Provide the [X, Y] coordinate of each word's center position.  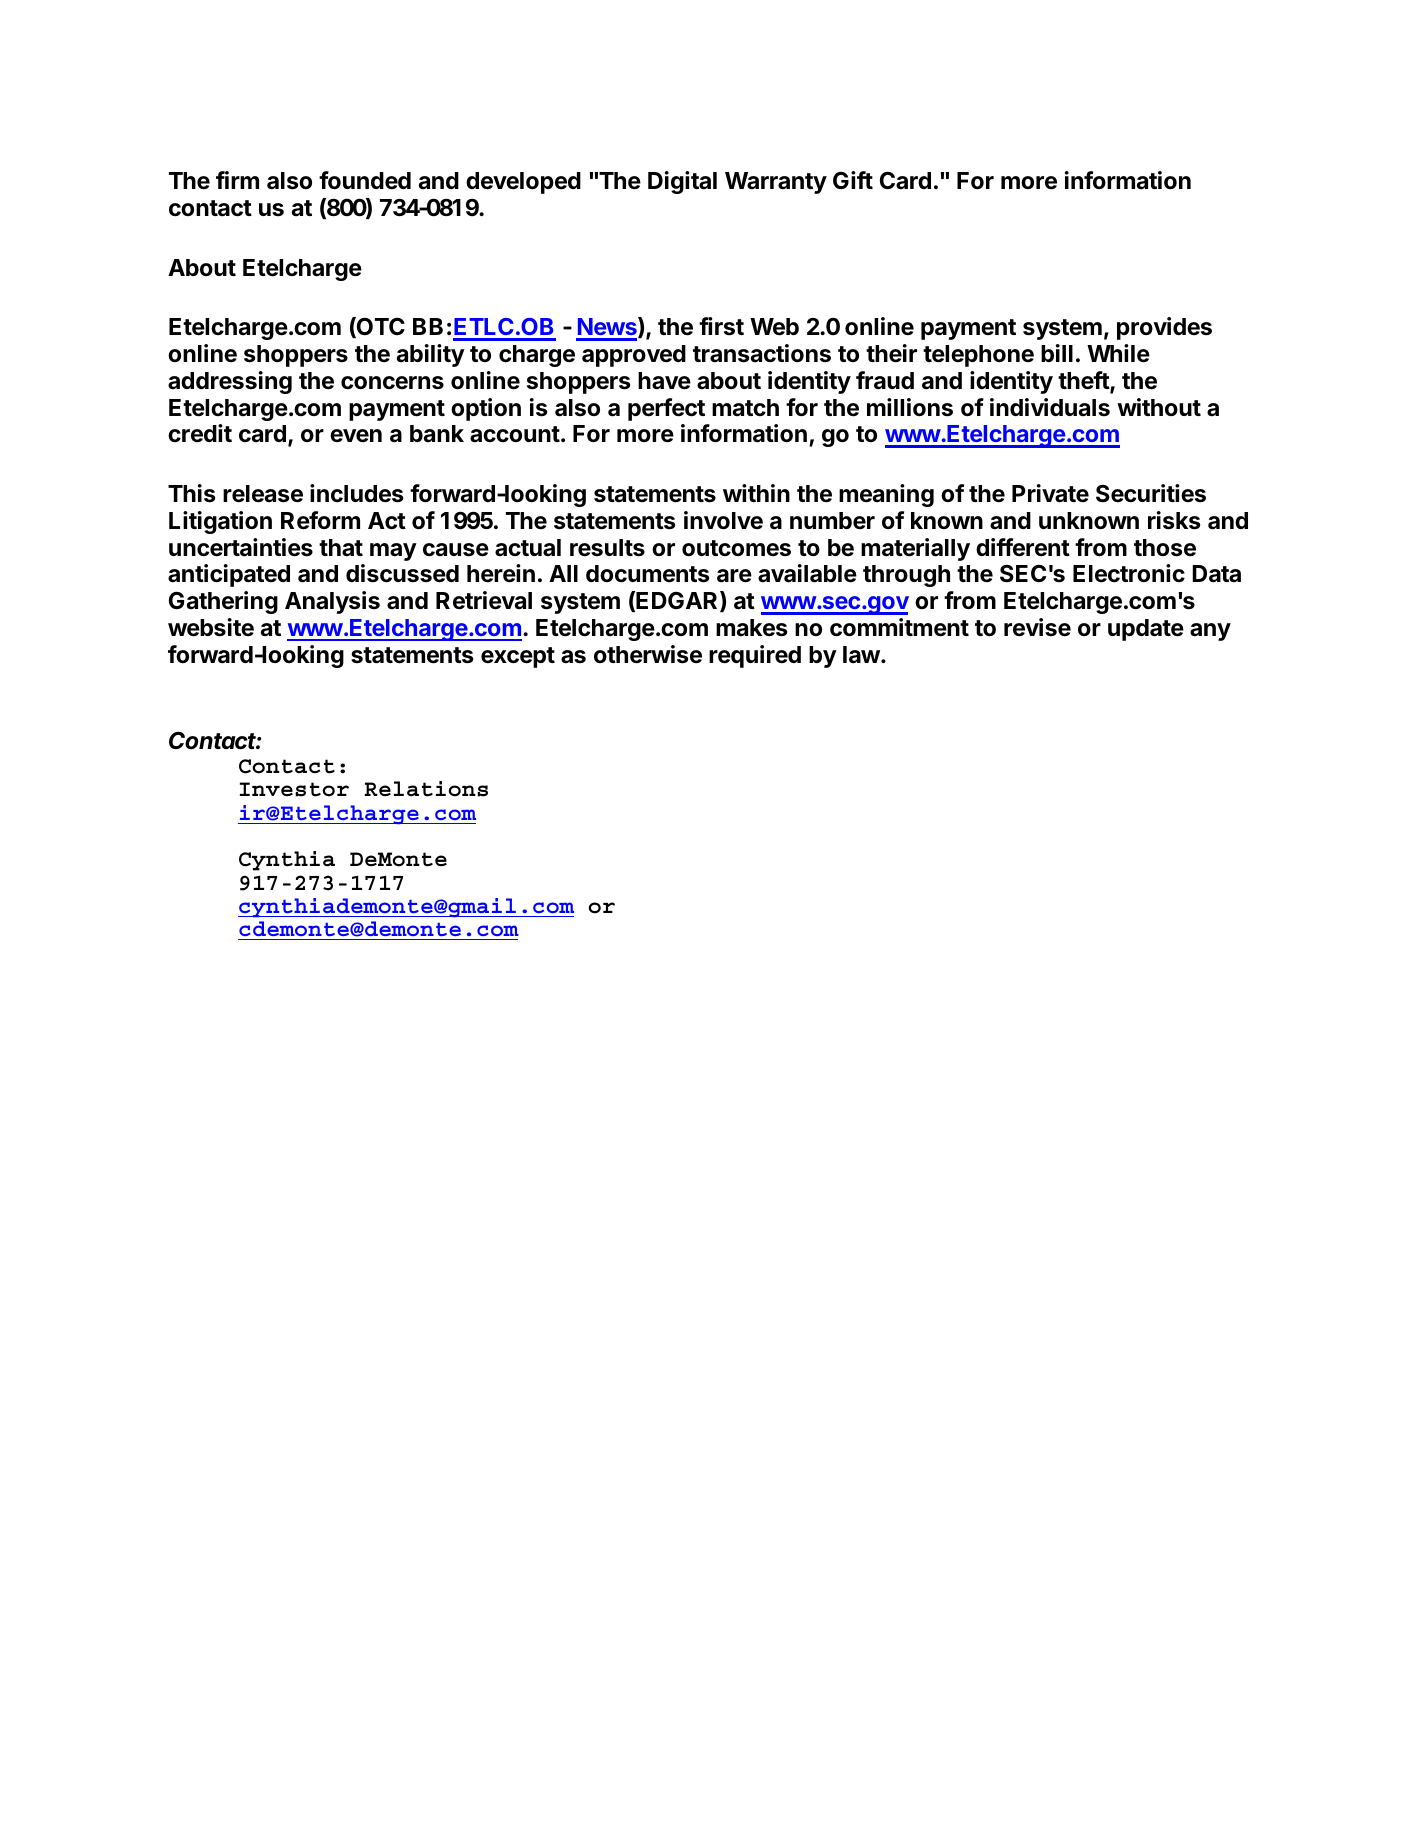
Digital [682, 182]
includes [356, 493]
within [756, 493]
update [1146, 630]
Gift [853, 180]
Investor [294, 789]
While [1118, 353]
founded [365, 180]
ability [431, 355]
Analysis [332, 602]
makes [751, 628]
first [721, 326]
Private [1050, 493]
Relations [426, 789]
